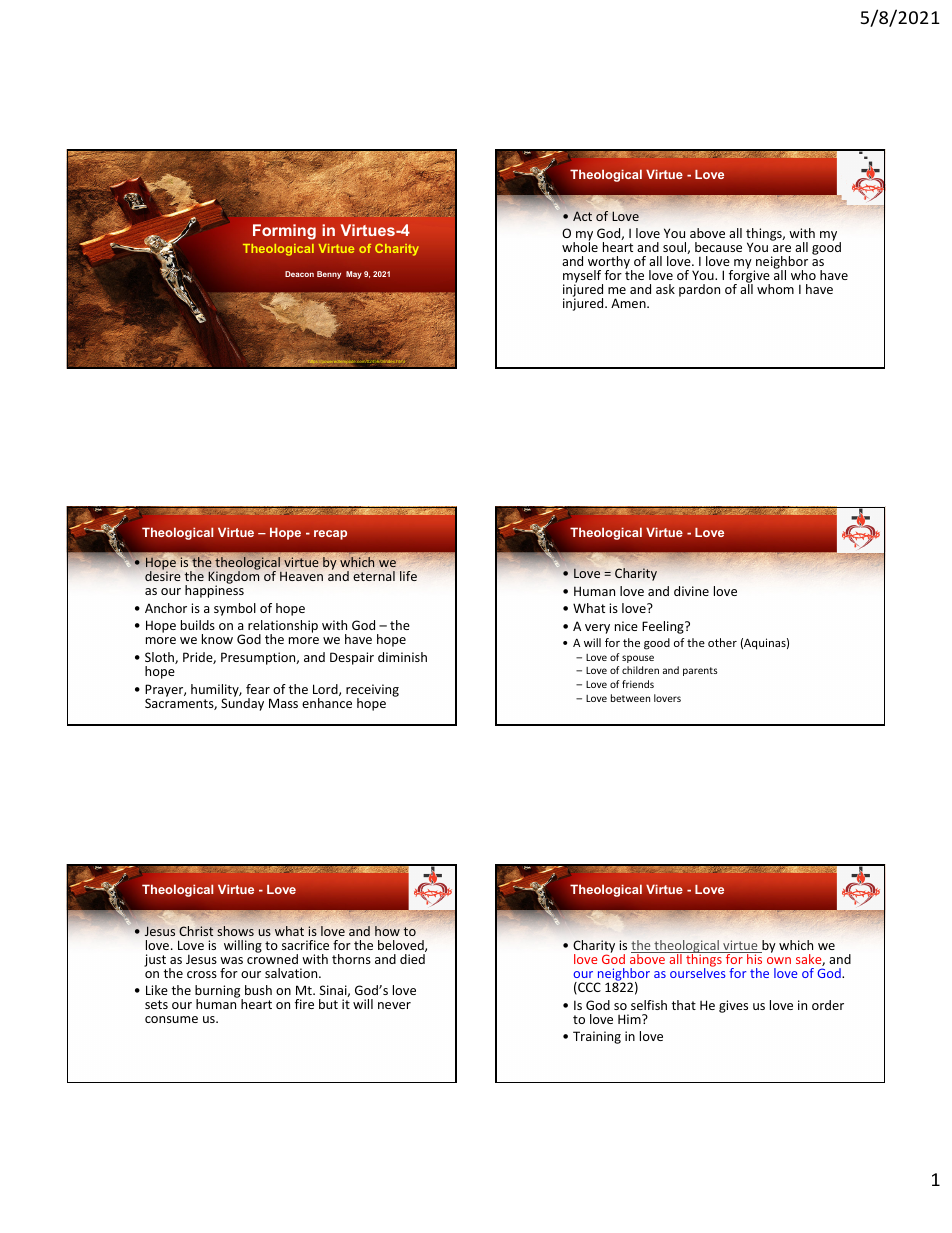  Describe the element at coordinates (394, 1005) in the document. I see `never` at that location.
